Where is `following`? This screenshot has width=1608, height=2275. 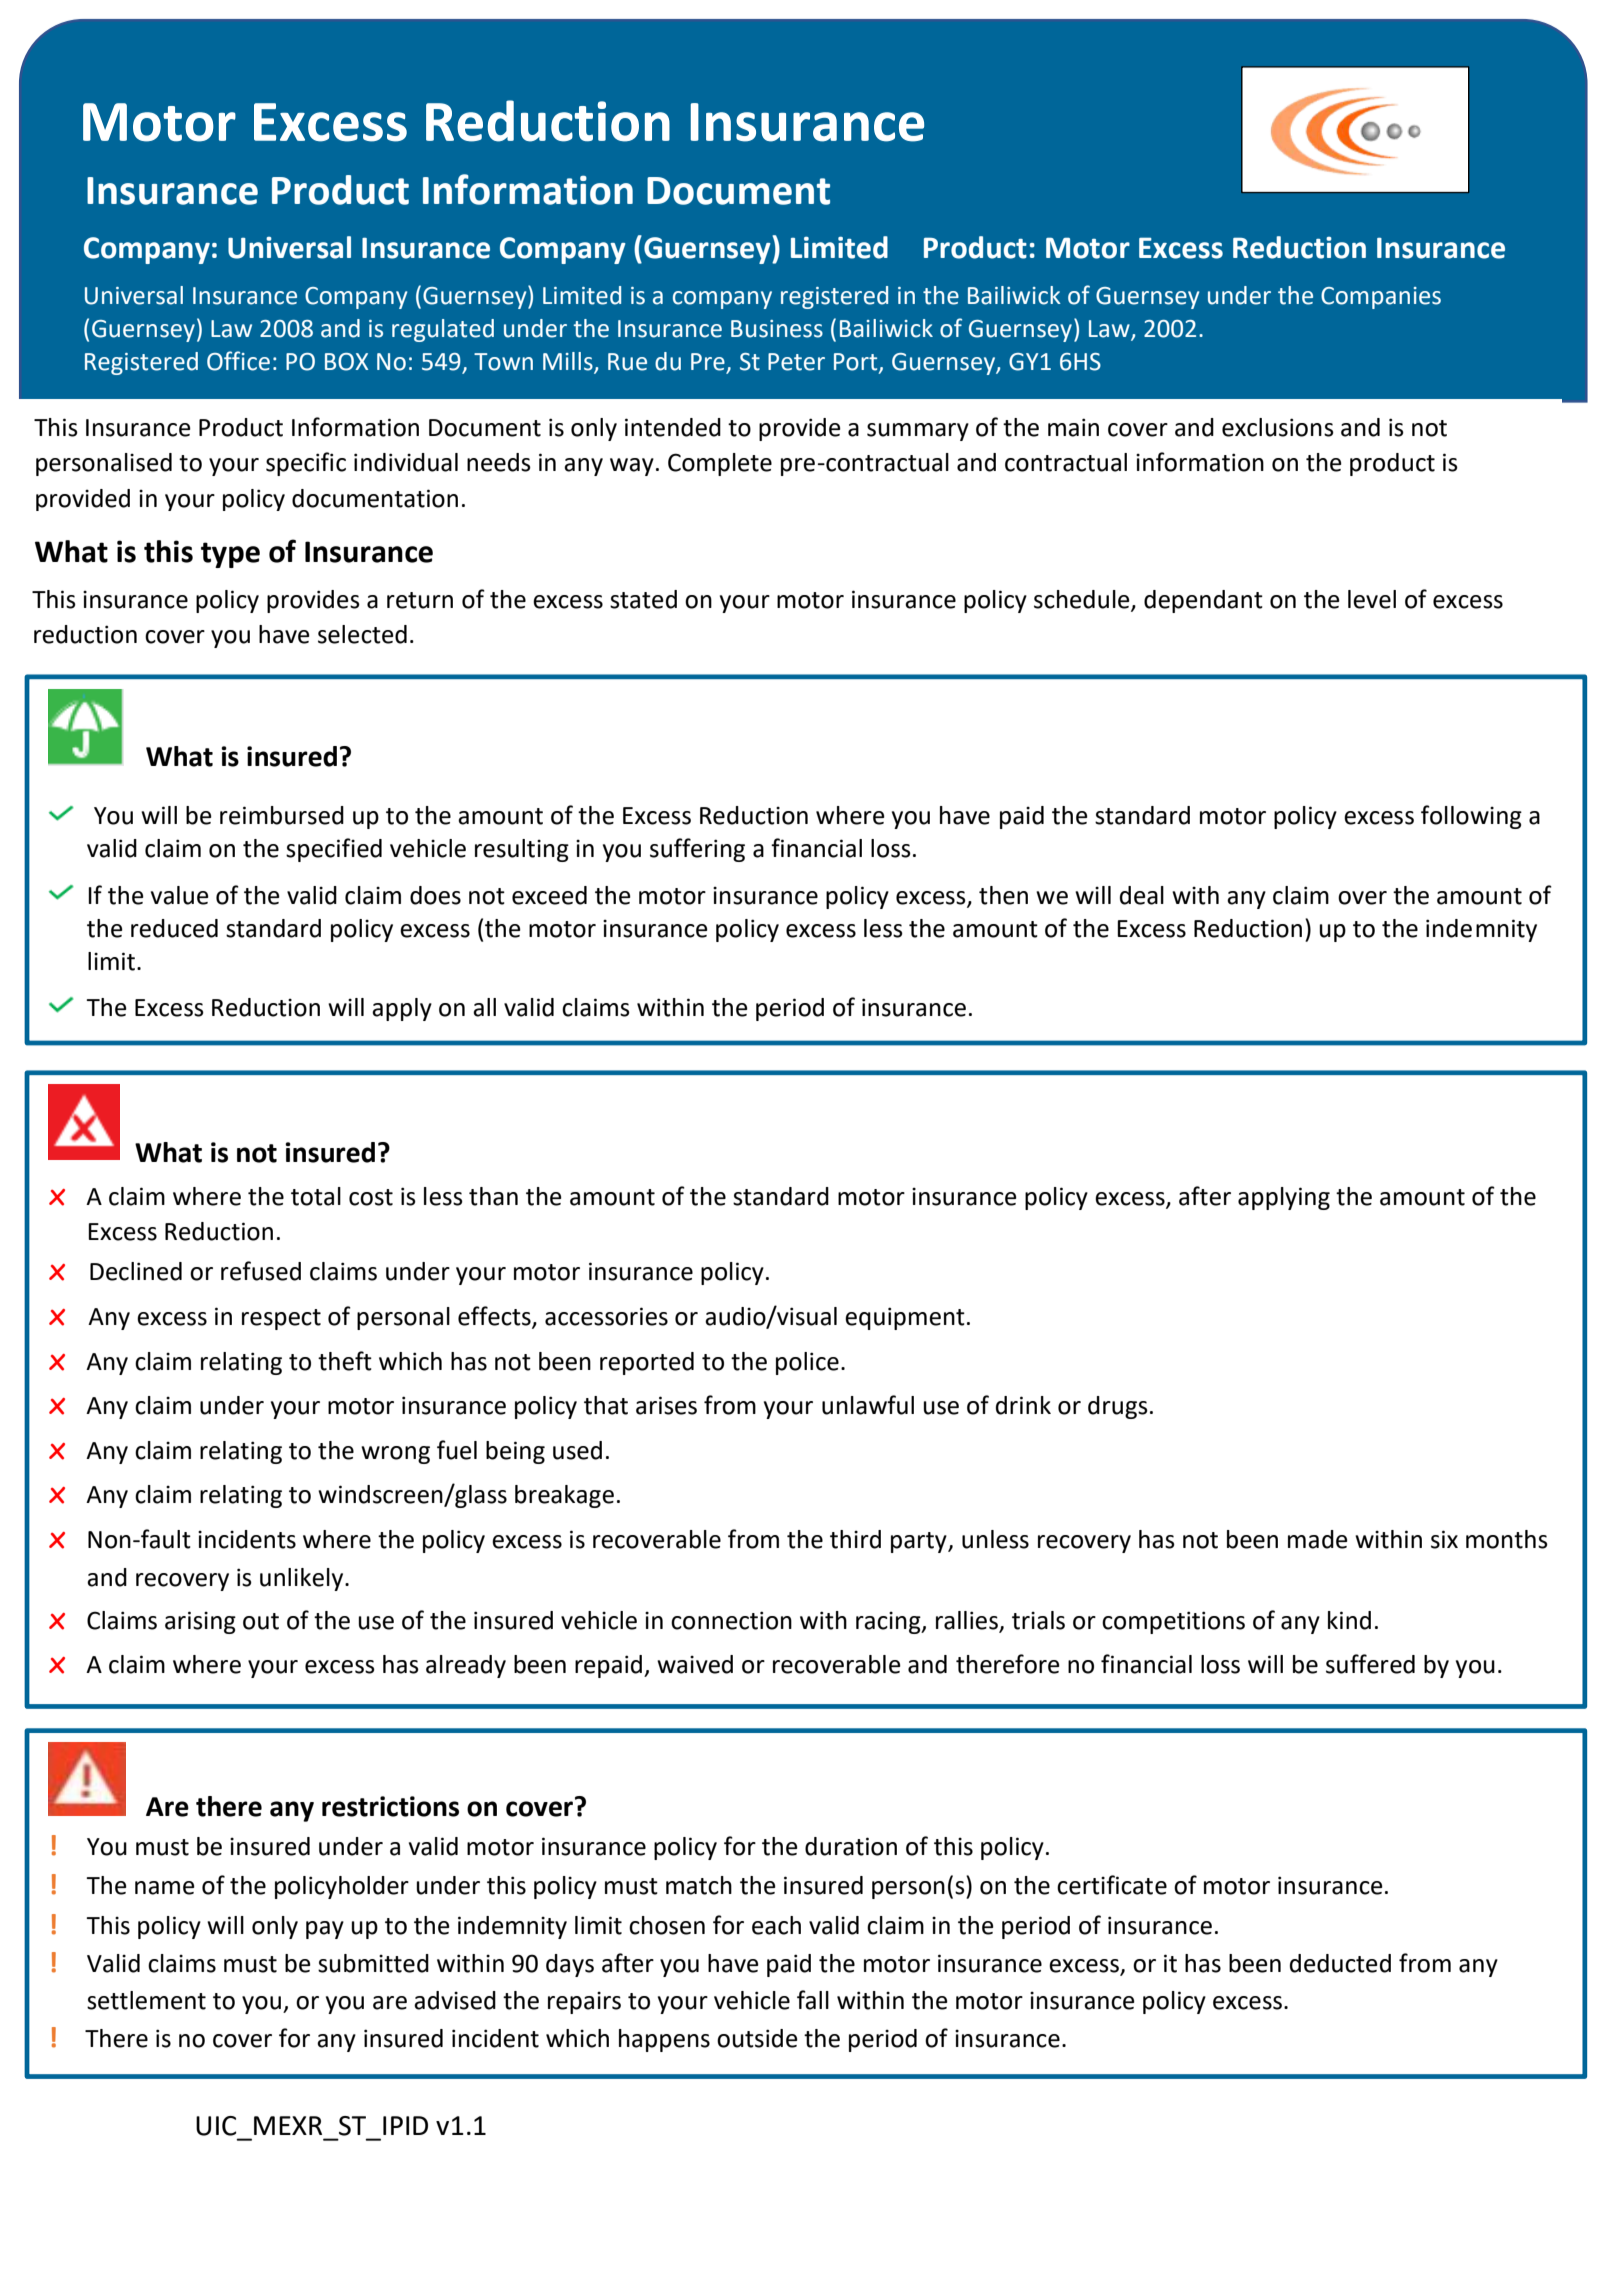
following is located at coordinates (1471, 817).
